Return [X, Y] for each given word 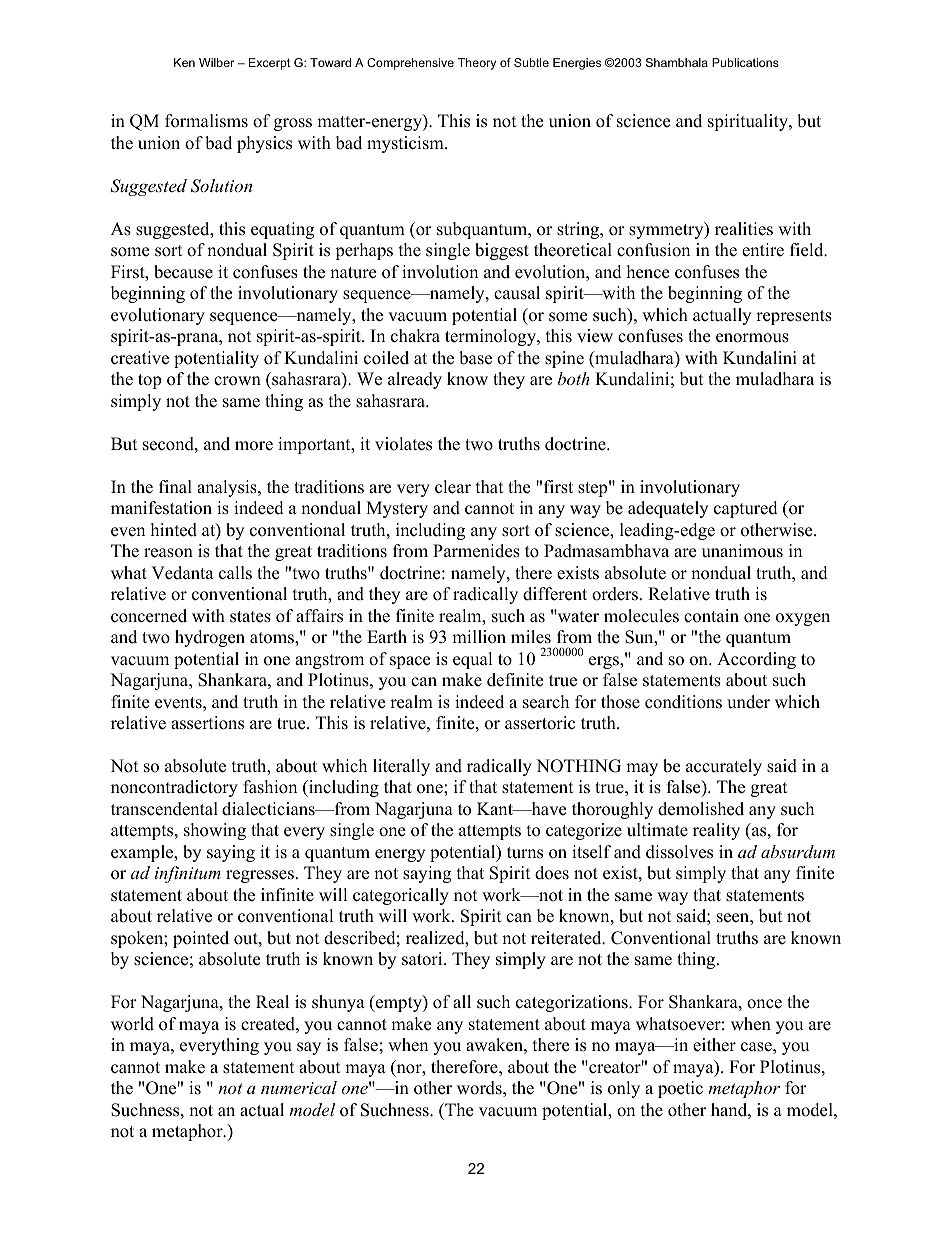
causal [517, 293]
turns [525, 853]
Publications [745, 62]
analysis [228, 488]
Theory [477, 64]
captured [746, 509]
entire [763, 250]
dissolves [679, 852]
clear [453, 487]
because [183, 272]
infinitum [188, 874]
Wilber [216, 62]
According [756, 660]
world [132, 1024]
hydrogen [210, 638]
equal [473, 660]
